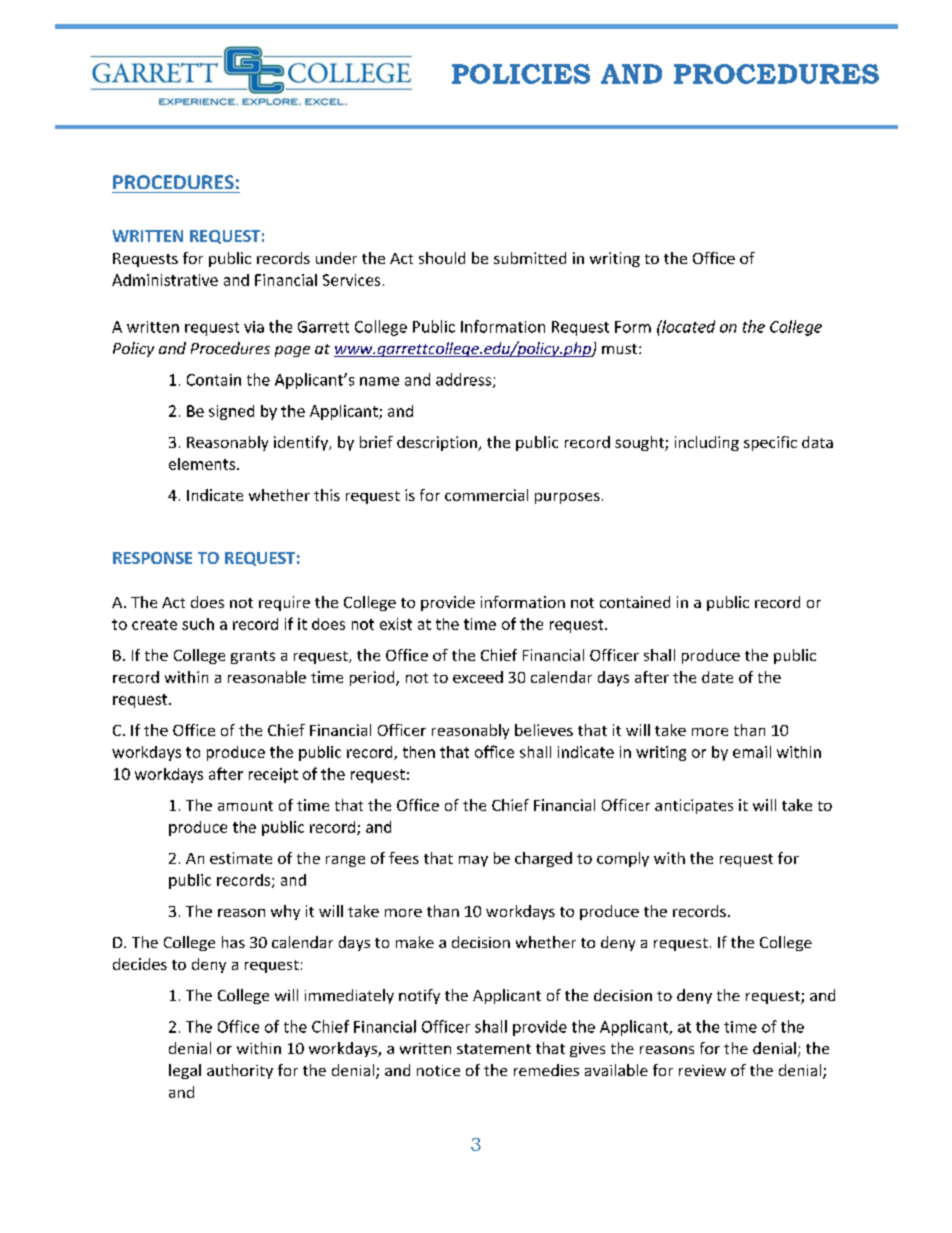  What do you see at coordinates (240, 1071) in the screenshot?
I see `authority` at bounding box center [240, 1071].
